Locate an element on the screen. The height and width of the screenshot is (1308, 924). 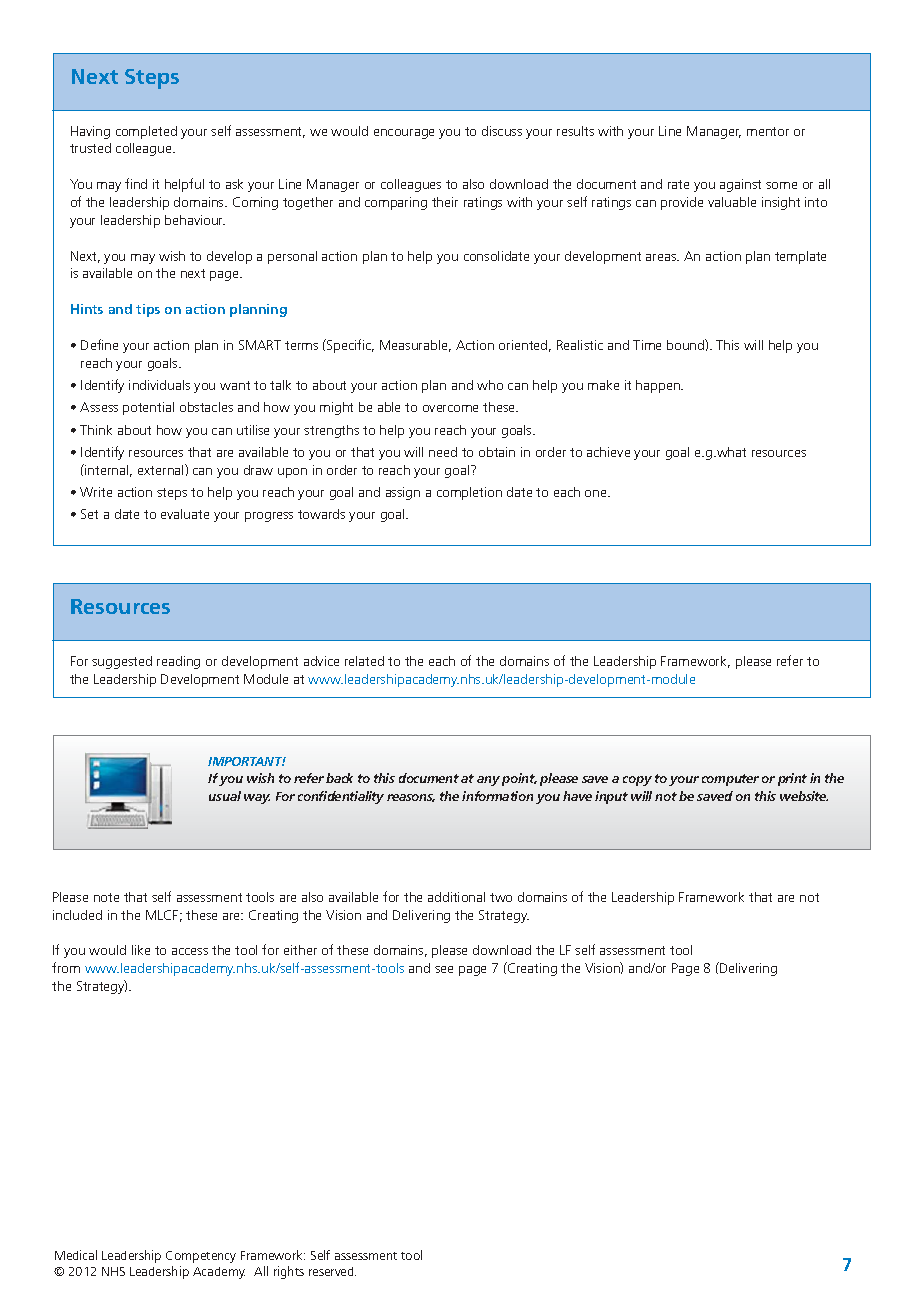
against is located at coordinates (740, 185).
